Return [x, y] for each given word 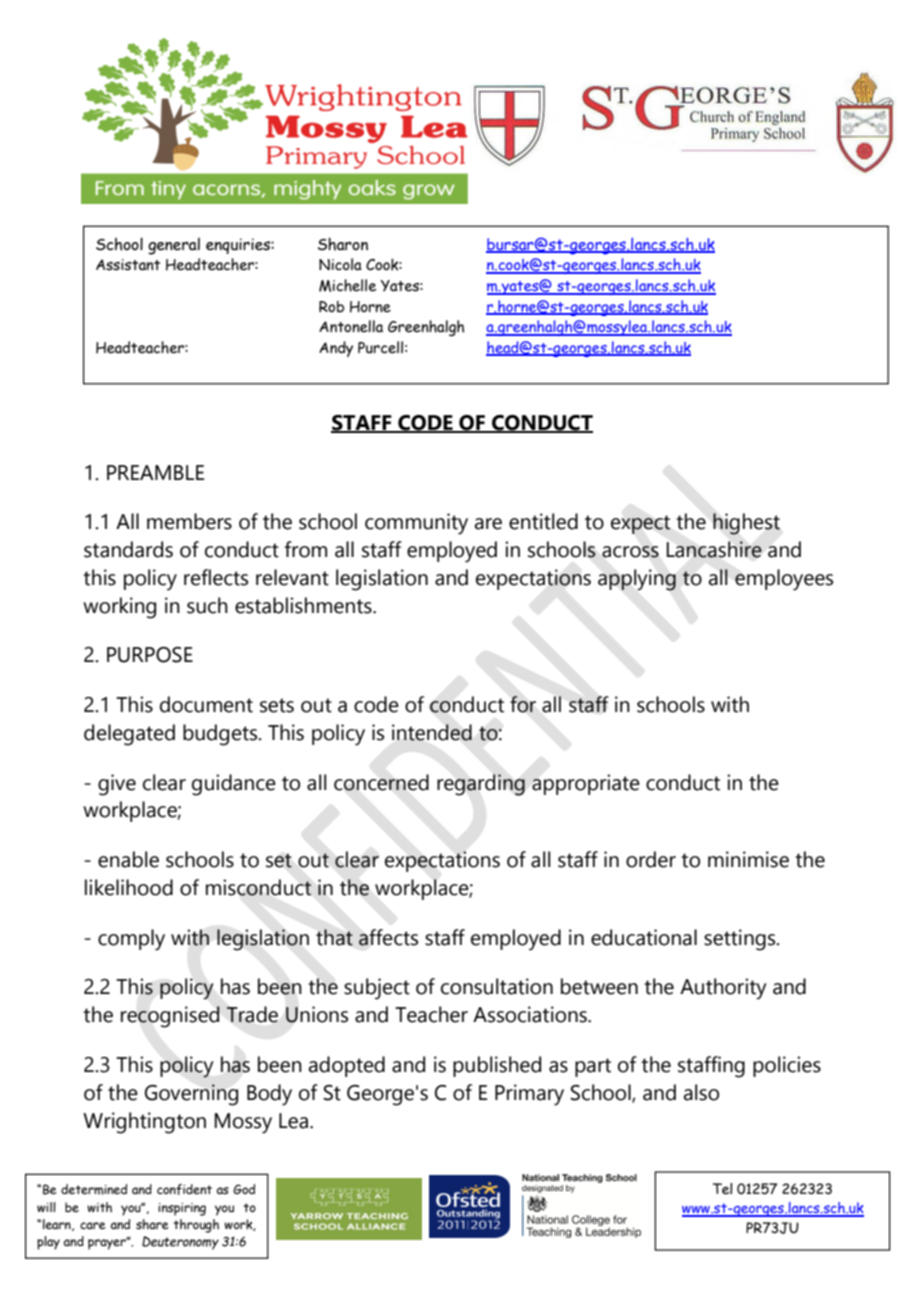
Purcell [380, 347]
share [152, 1224]
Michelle [347, 285]
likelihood [129, 887]
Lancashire [714, 549]
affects [388, 937]
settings [741, 940]
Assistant [128, 265]
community [416, 524]
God [244, 1189]
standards [128, 549]
